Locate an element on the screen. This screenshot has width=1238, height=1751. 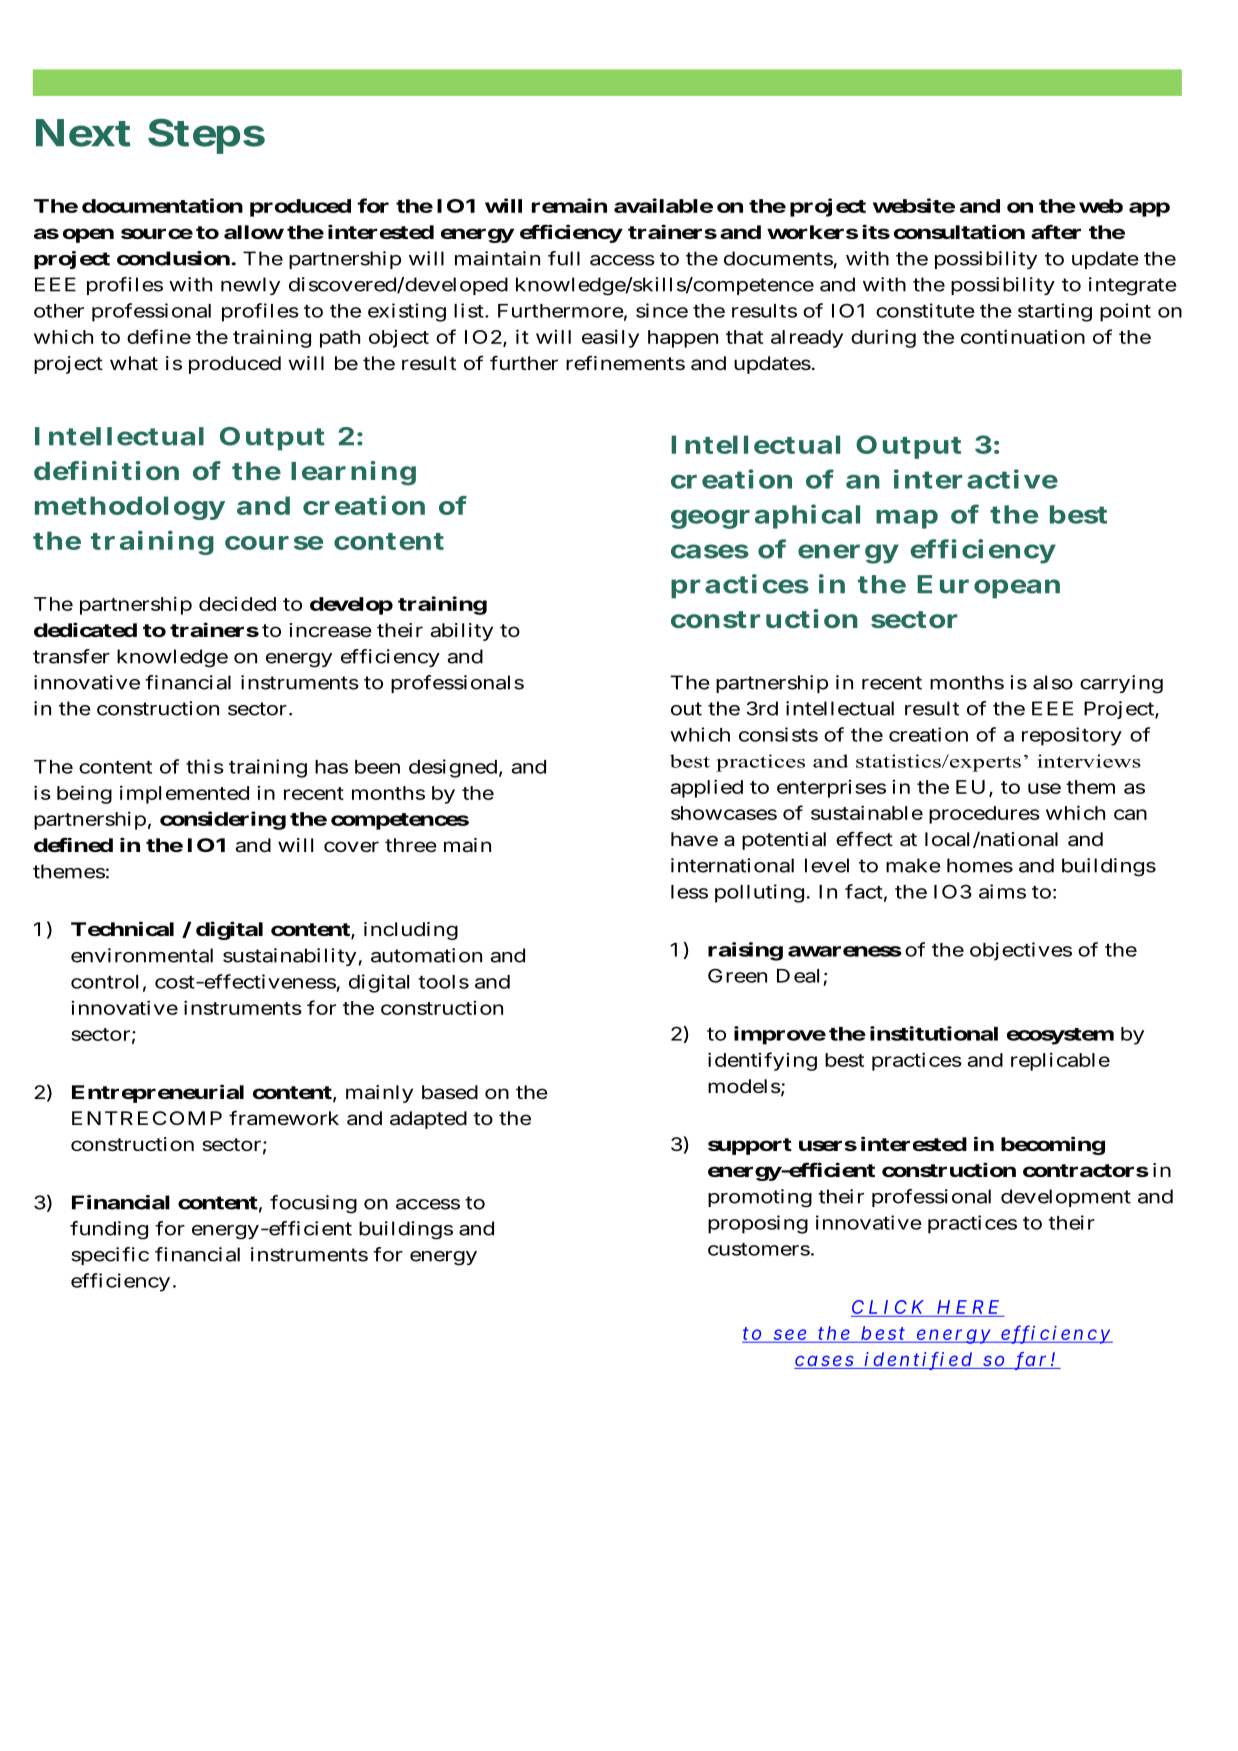
specific is located at coordinates (110, 1256).
